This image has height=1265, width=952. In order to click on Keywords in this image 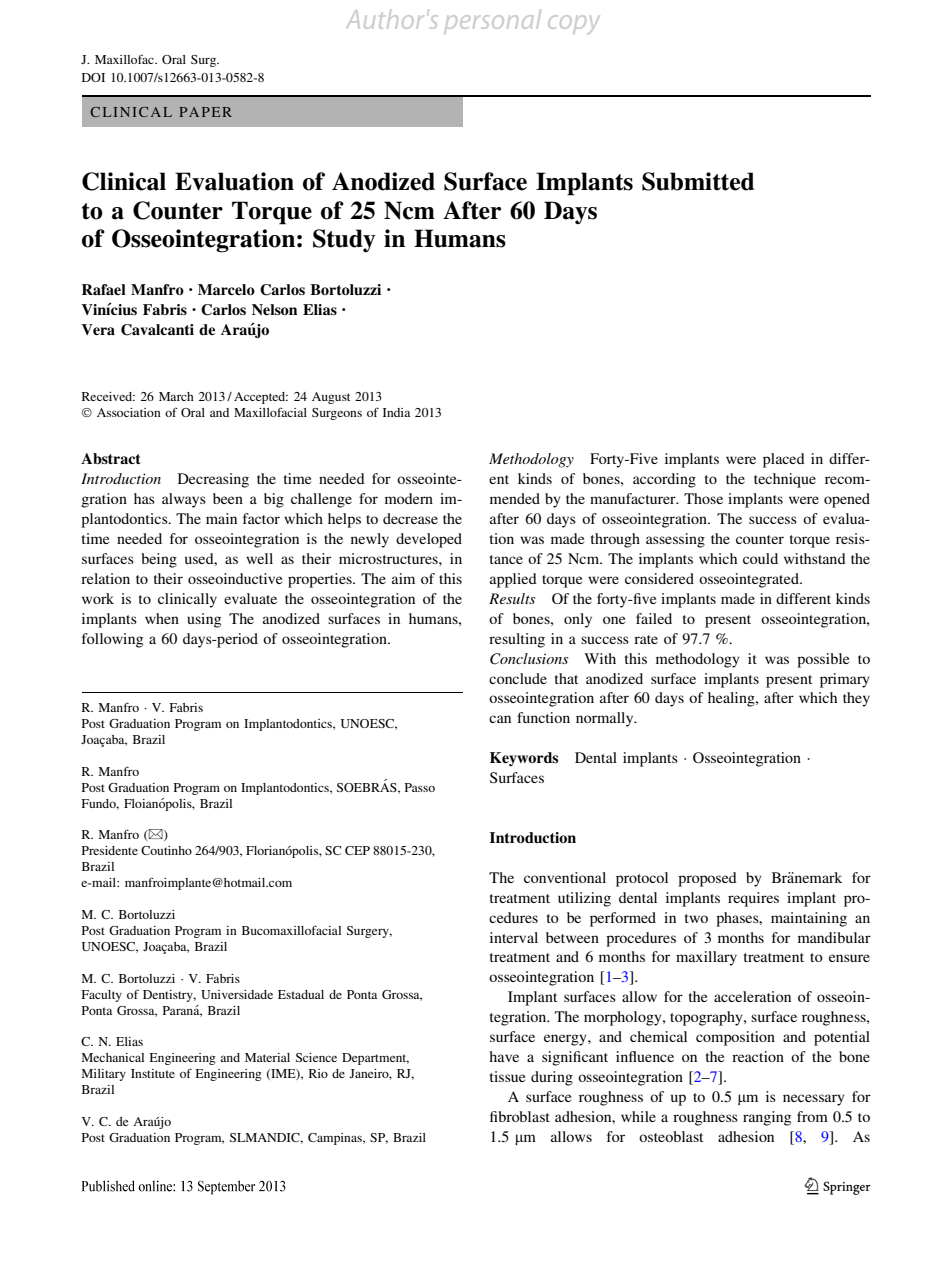, I will do `click(524, 759)`.
